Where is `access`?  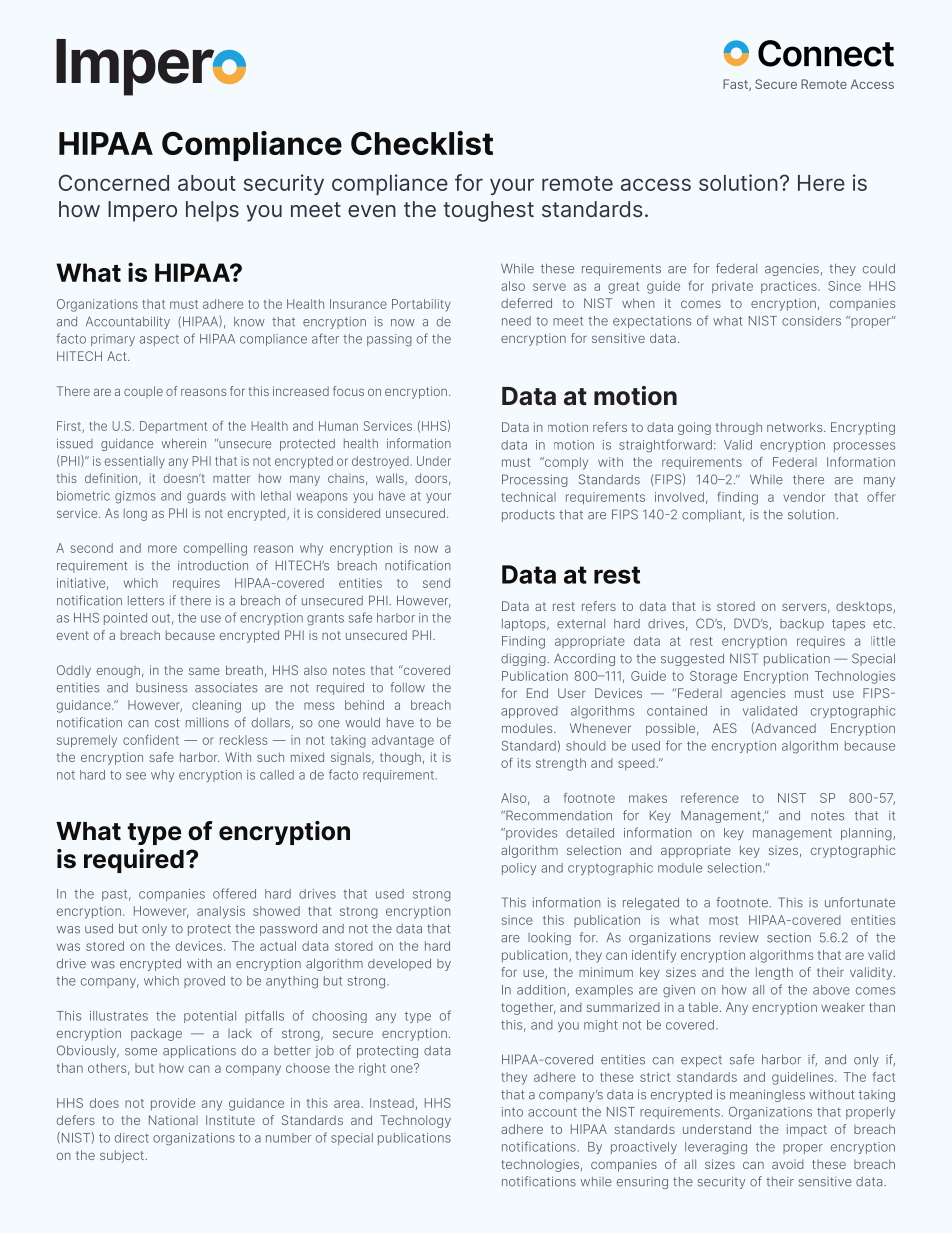 access is located at coordinates (656, 184).
